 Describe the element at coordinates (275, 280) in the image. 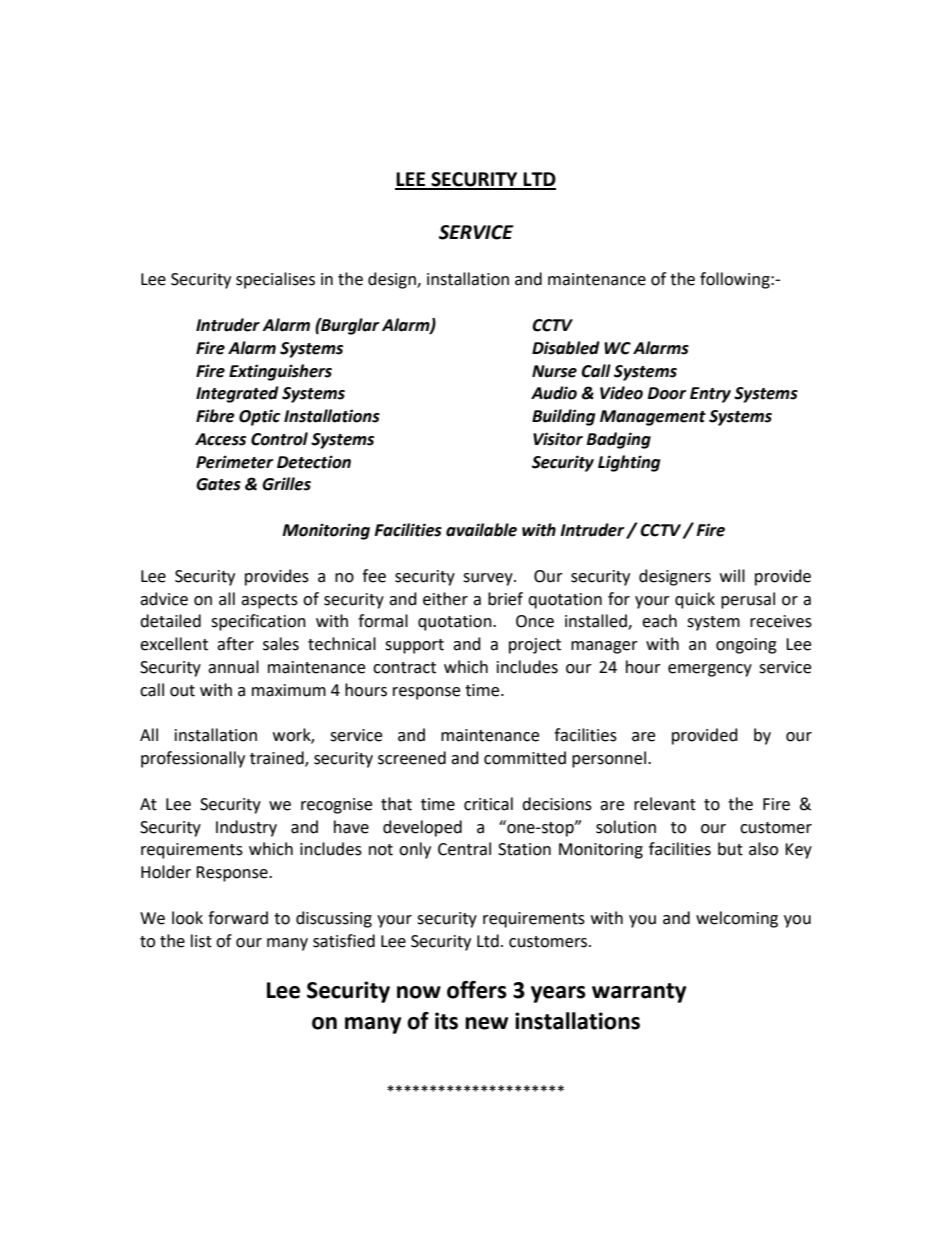

I see `specialises` at that location.
